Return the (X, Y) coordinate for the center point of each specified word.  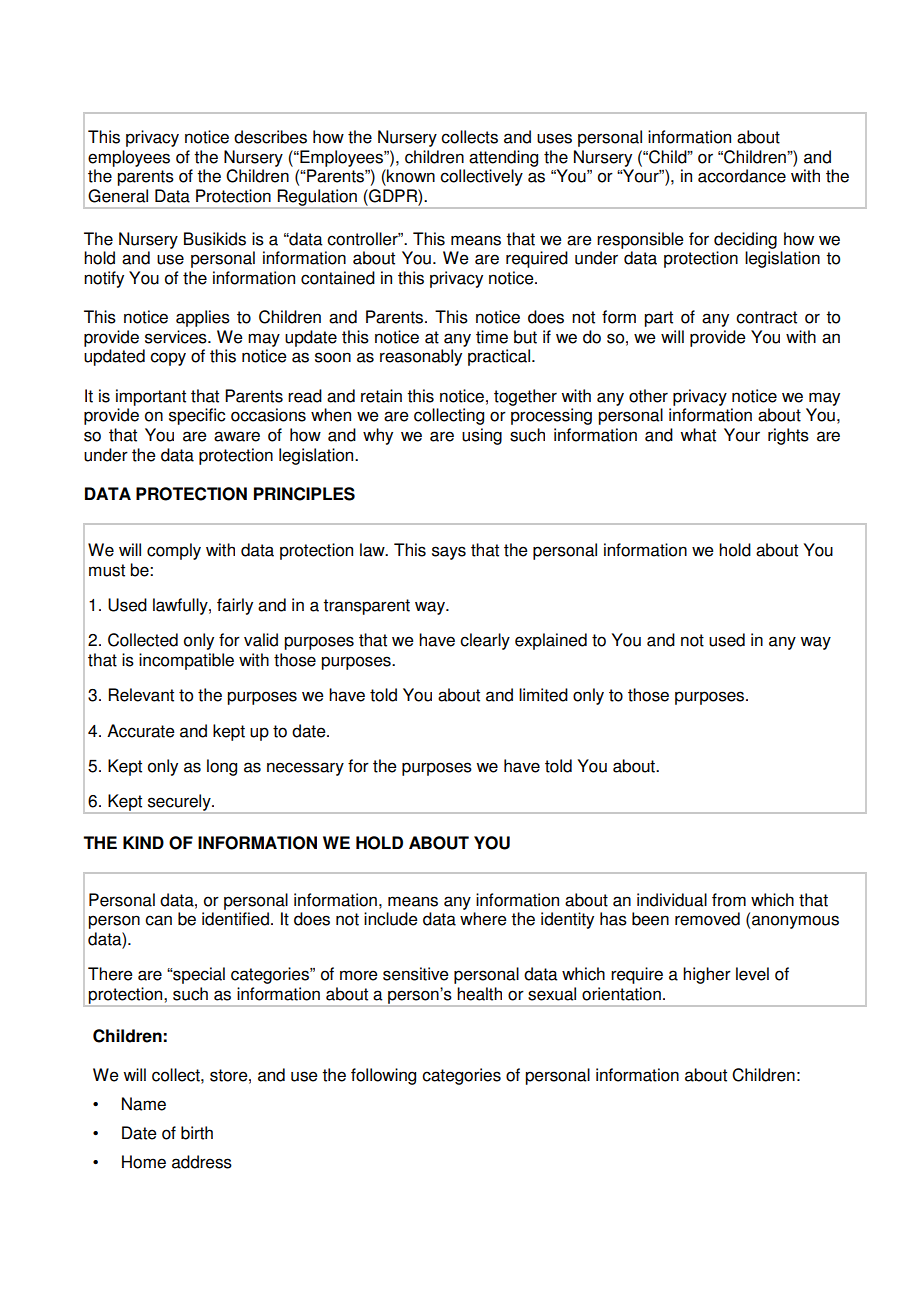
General (118, 196)
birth (197, 1133)
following (383, 1076)
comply (174, 551)
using (482, 436)
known (410, 176)
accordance (742, 176)
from (729, 900)
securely (179, 803)
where (483, 919)
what (698, 435)
